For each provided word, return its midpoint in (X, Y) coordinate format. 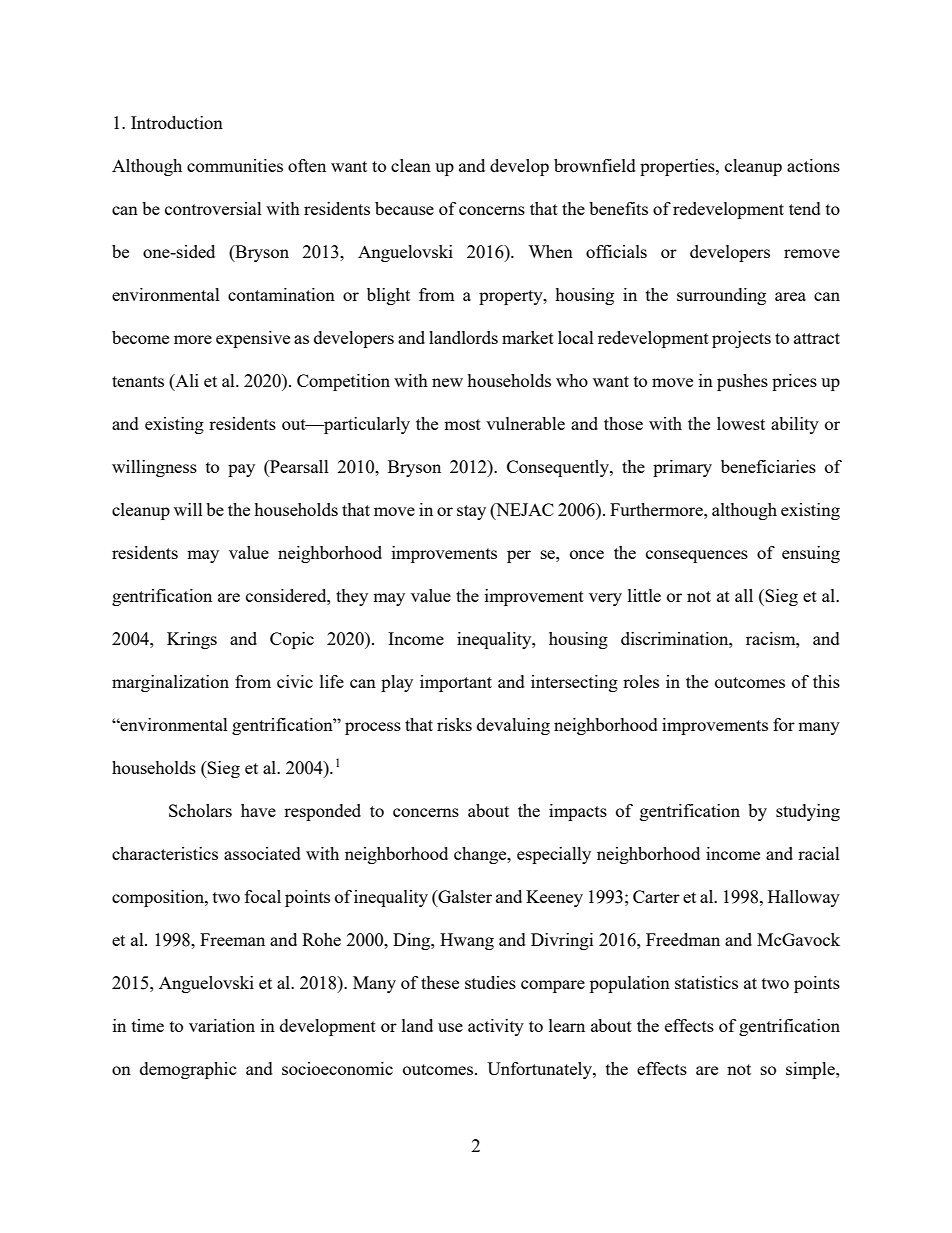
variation (222, 1025)
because (404, 208)
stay (471, 512)
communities (235, 165)
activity (496, 1027)
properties (678, 167)
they (352, 597)
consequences (697, 556)
